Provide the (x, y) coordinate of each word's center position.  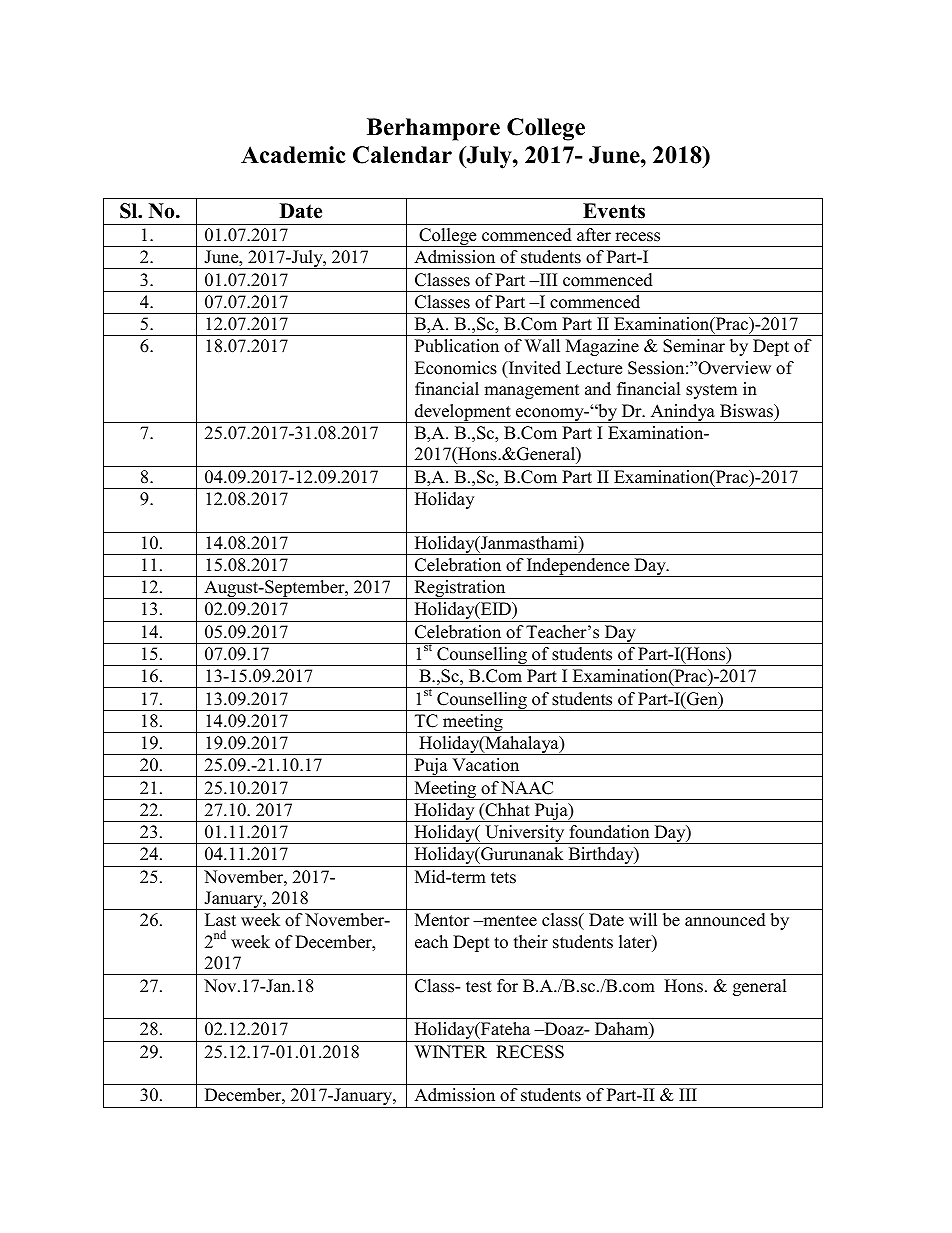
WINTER (451, 1051)
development (463, 413)
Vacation (485, 765)
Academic (293, 155)
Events (614, 211)
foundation (609, 832)
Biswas (747, 411)
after (594, 235)
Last (220, 920)
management (532, 391)
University (525, 834)
